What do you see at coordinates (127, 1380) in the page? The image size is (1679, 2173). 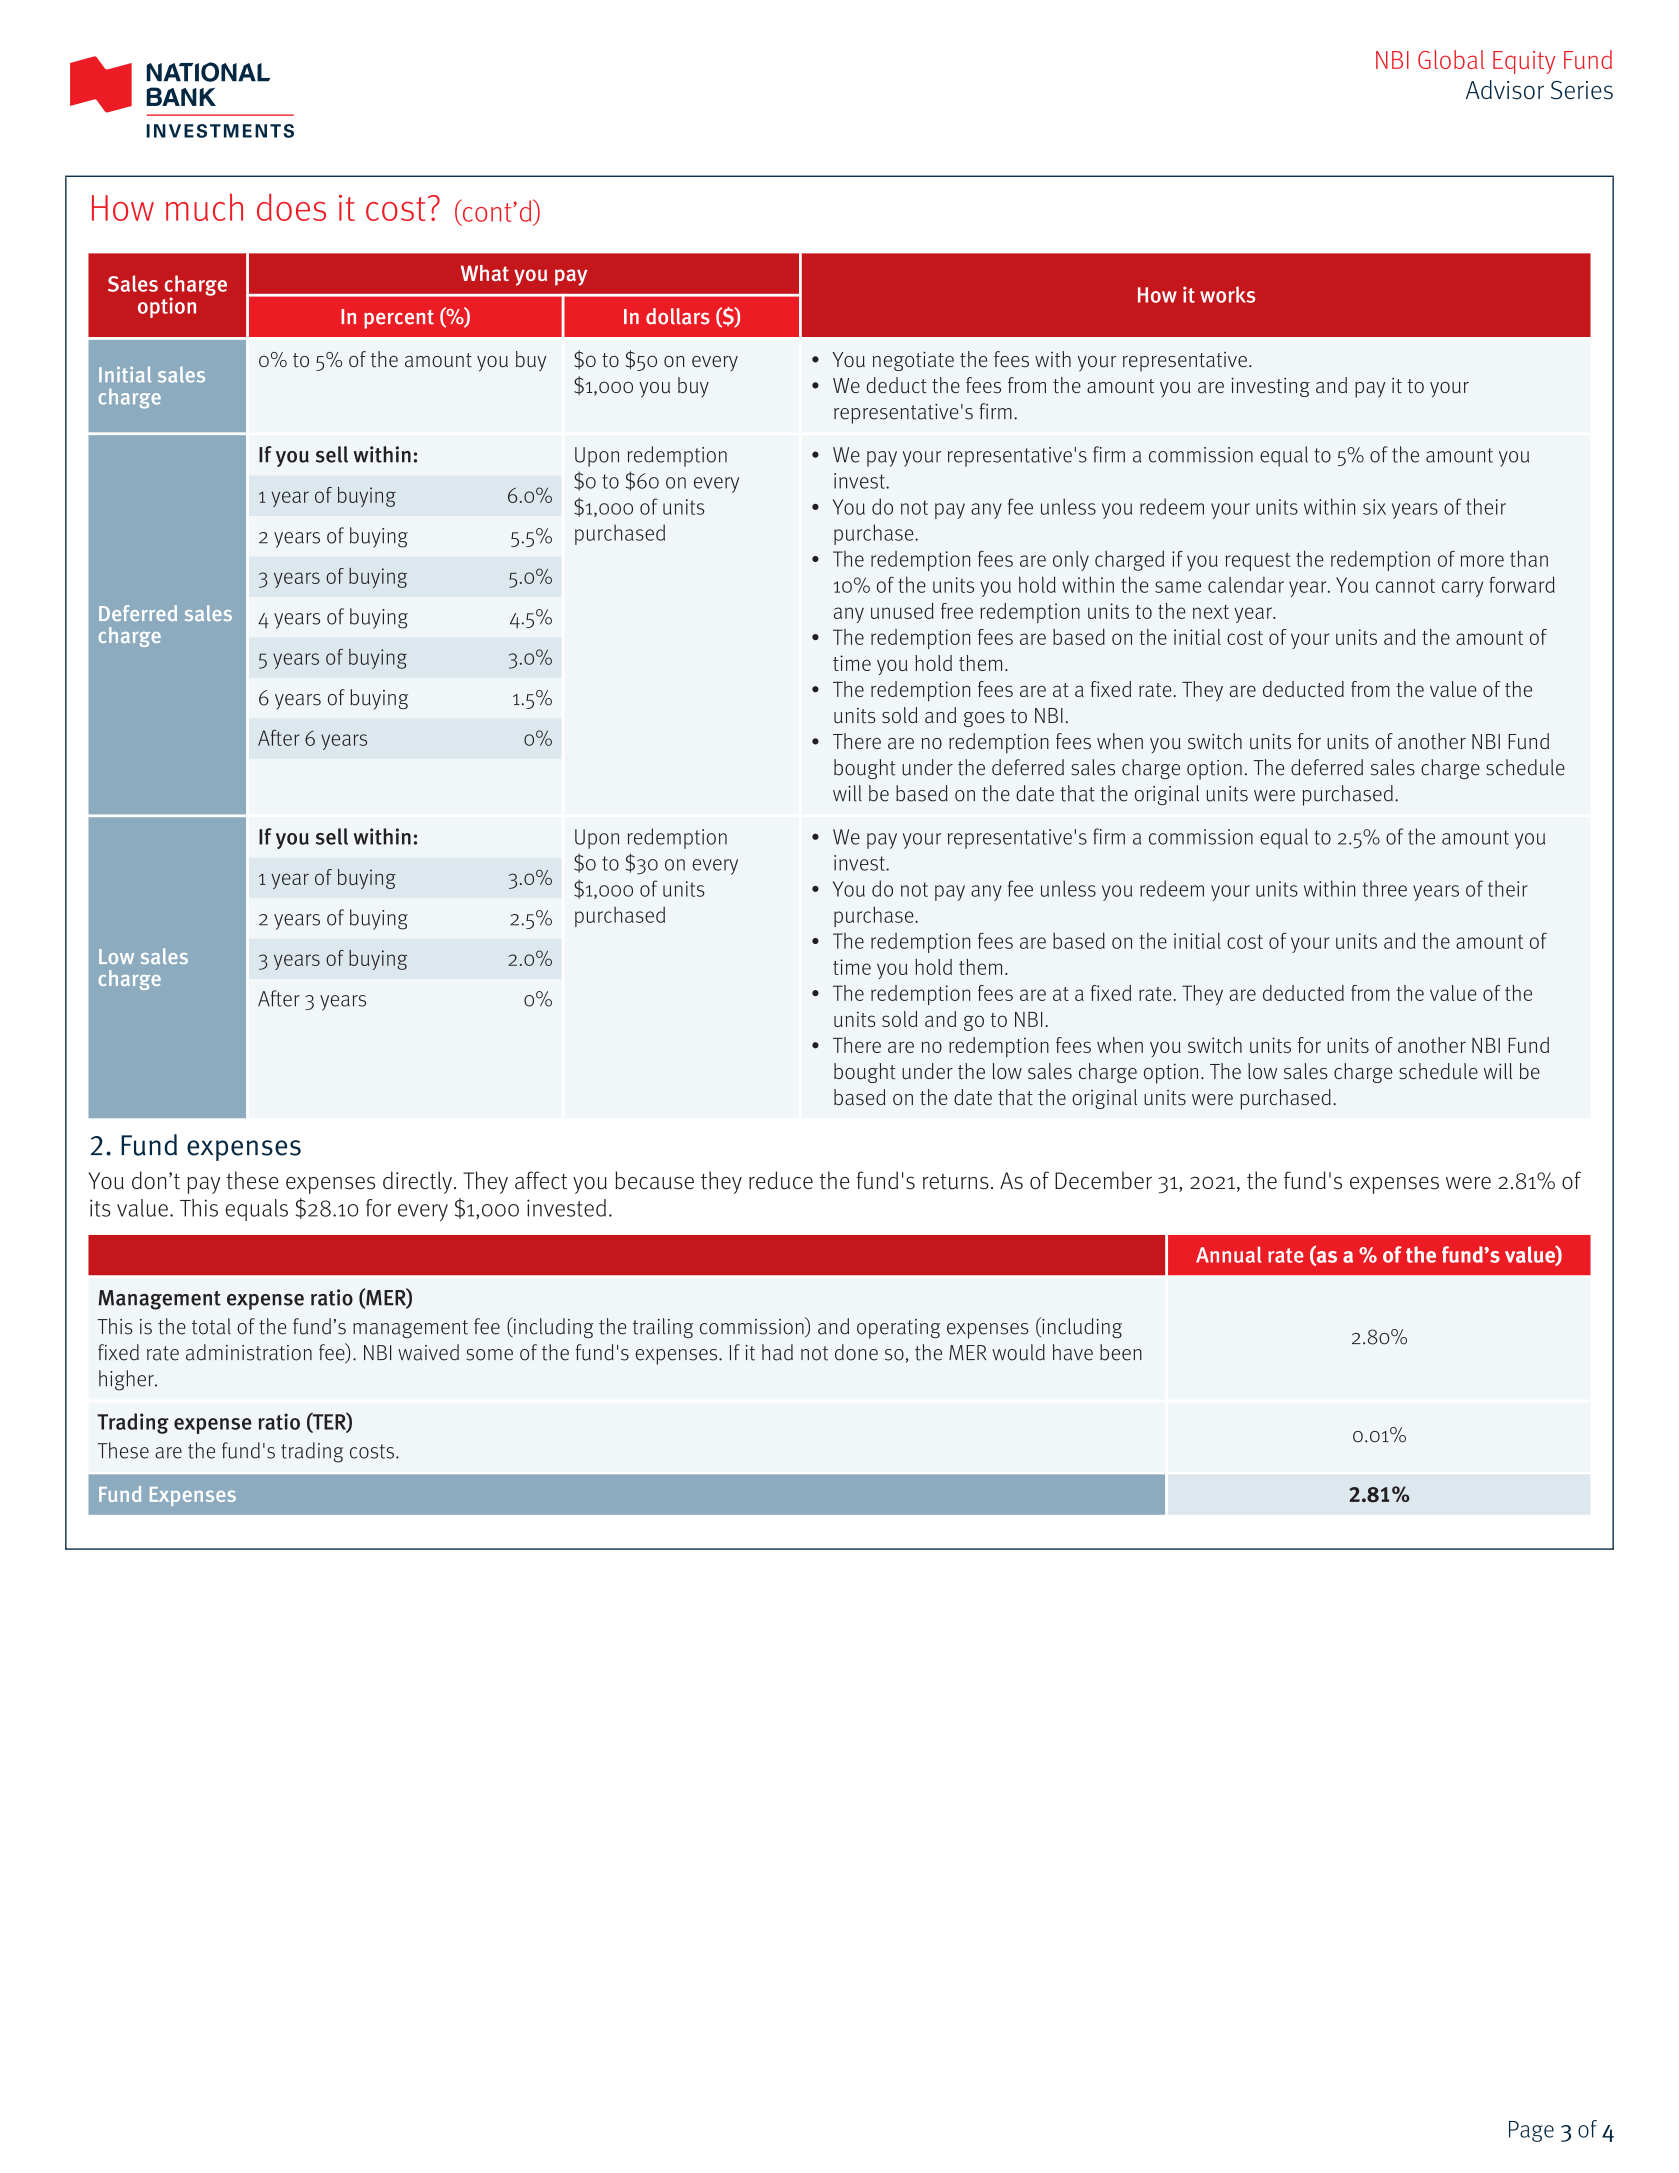 I see `higher` at bounding box center [127, 1380].
